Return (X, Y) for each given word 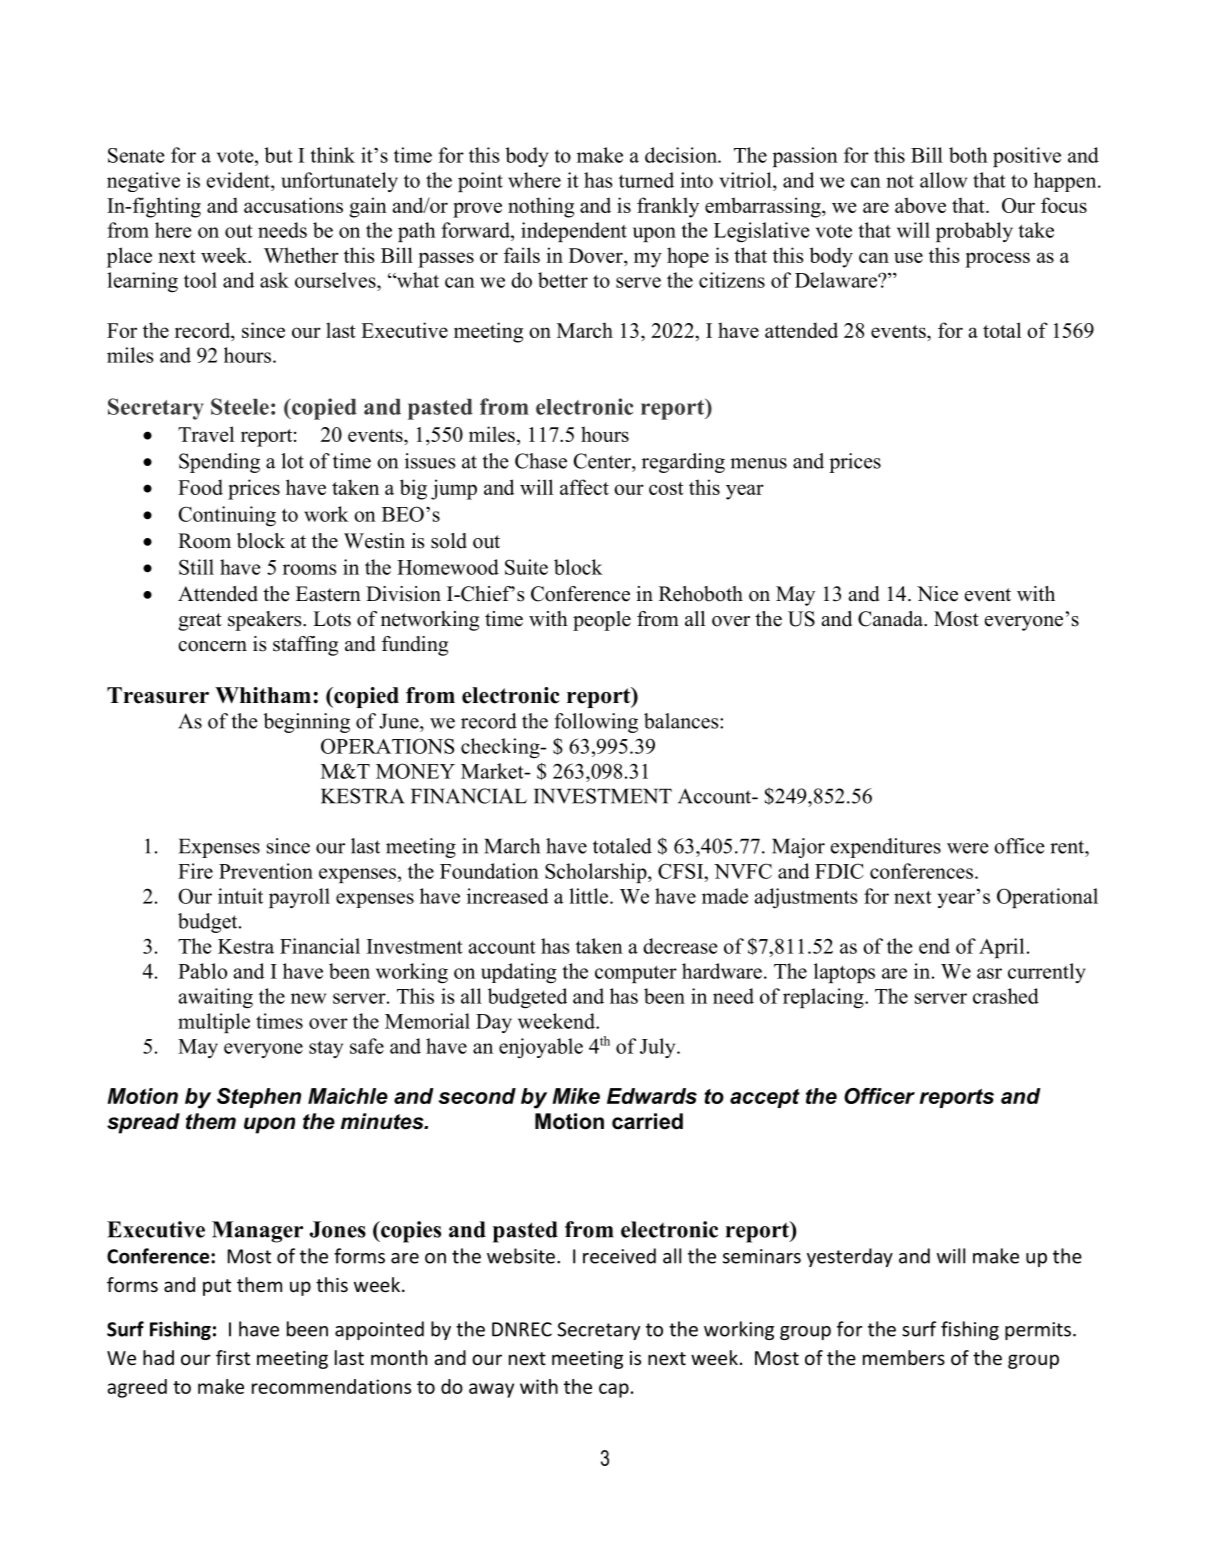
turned (646, 180)
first (233, 1357)
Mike (576, 1096)
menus (758, 463)
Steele (240, 406)
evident (239, 180)
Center (603, 461)
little (590, 896)
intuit (240, 896)
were (968, 848)
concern (212, 646)
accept (765, 1098)
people (602, 621)
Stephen (259, 1098)
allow (943, 180)
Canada (891, 619)
